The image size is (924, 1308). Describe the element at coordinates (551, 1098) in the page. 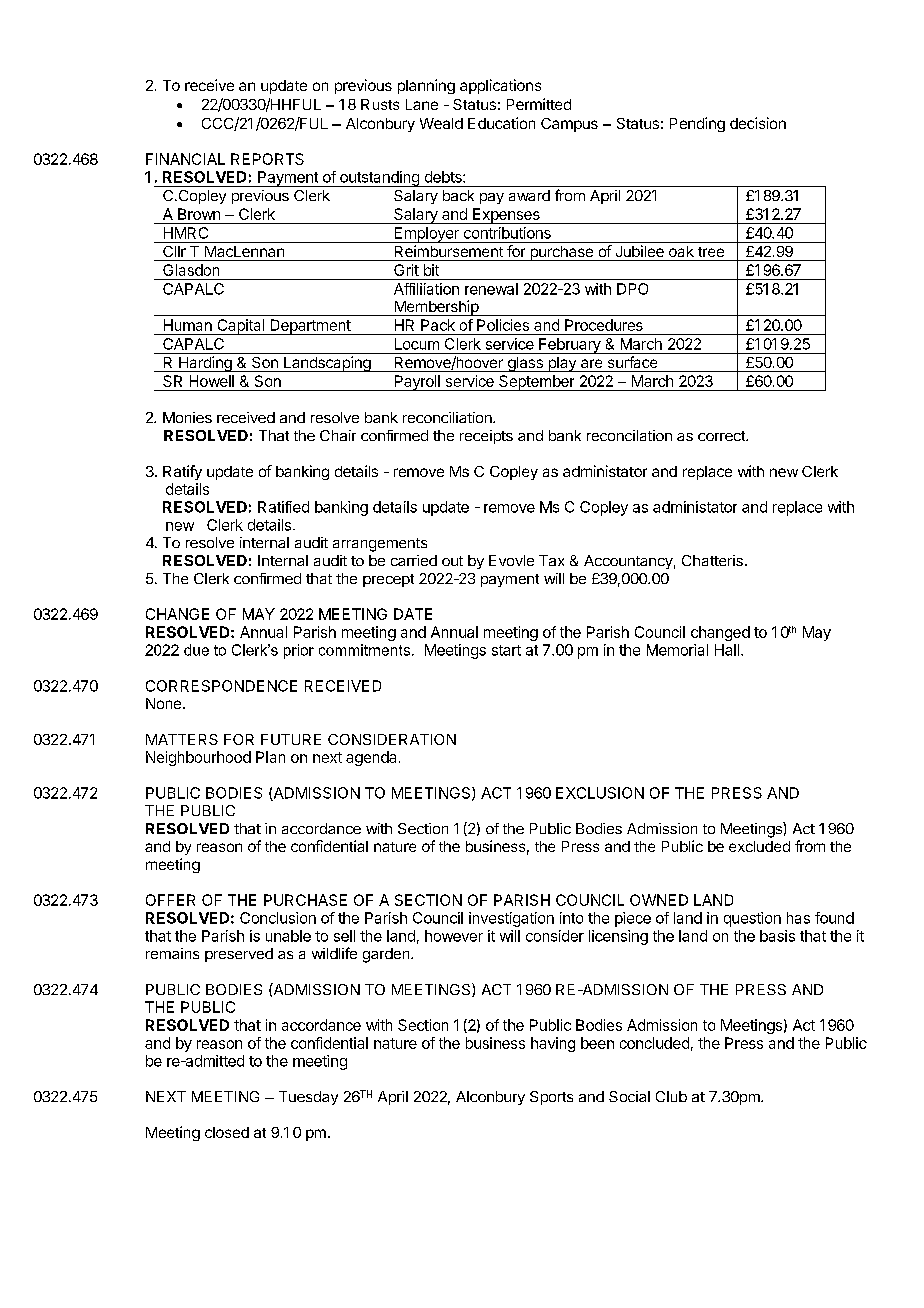

I see `Sports` at that location.
